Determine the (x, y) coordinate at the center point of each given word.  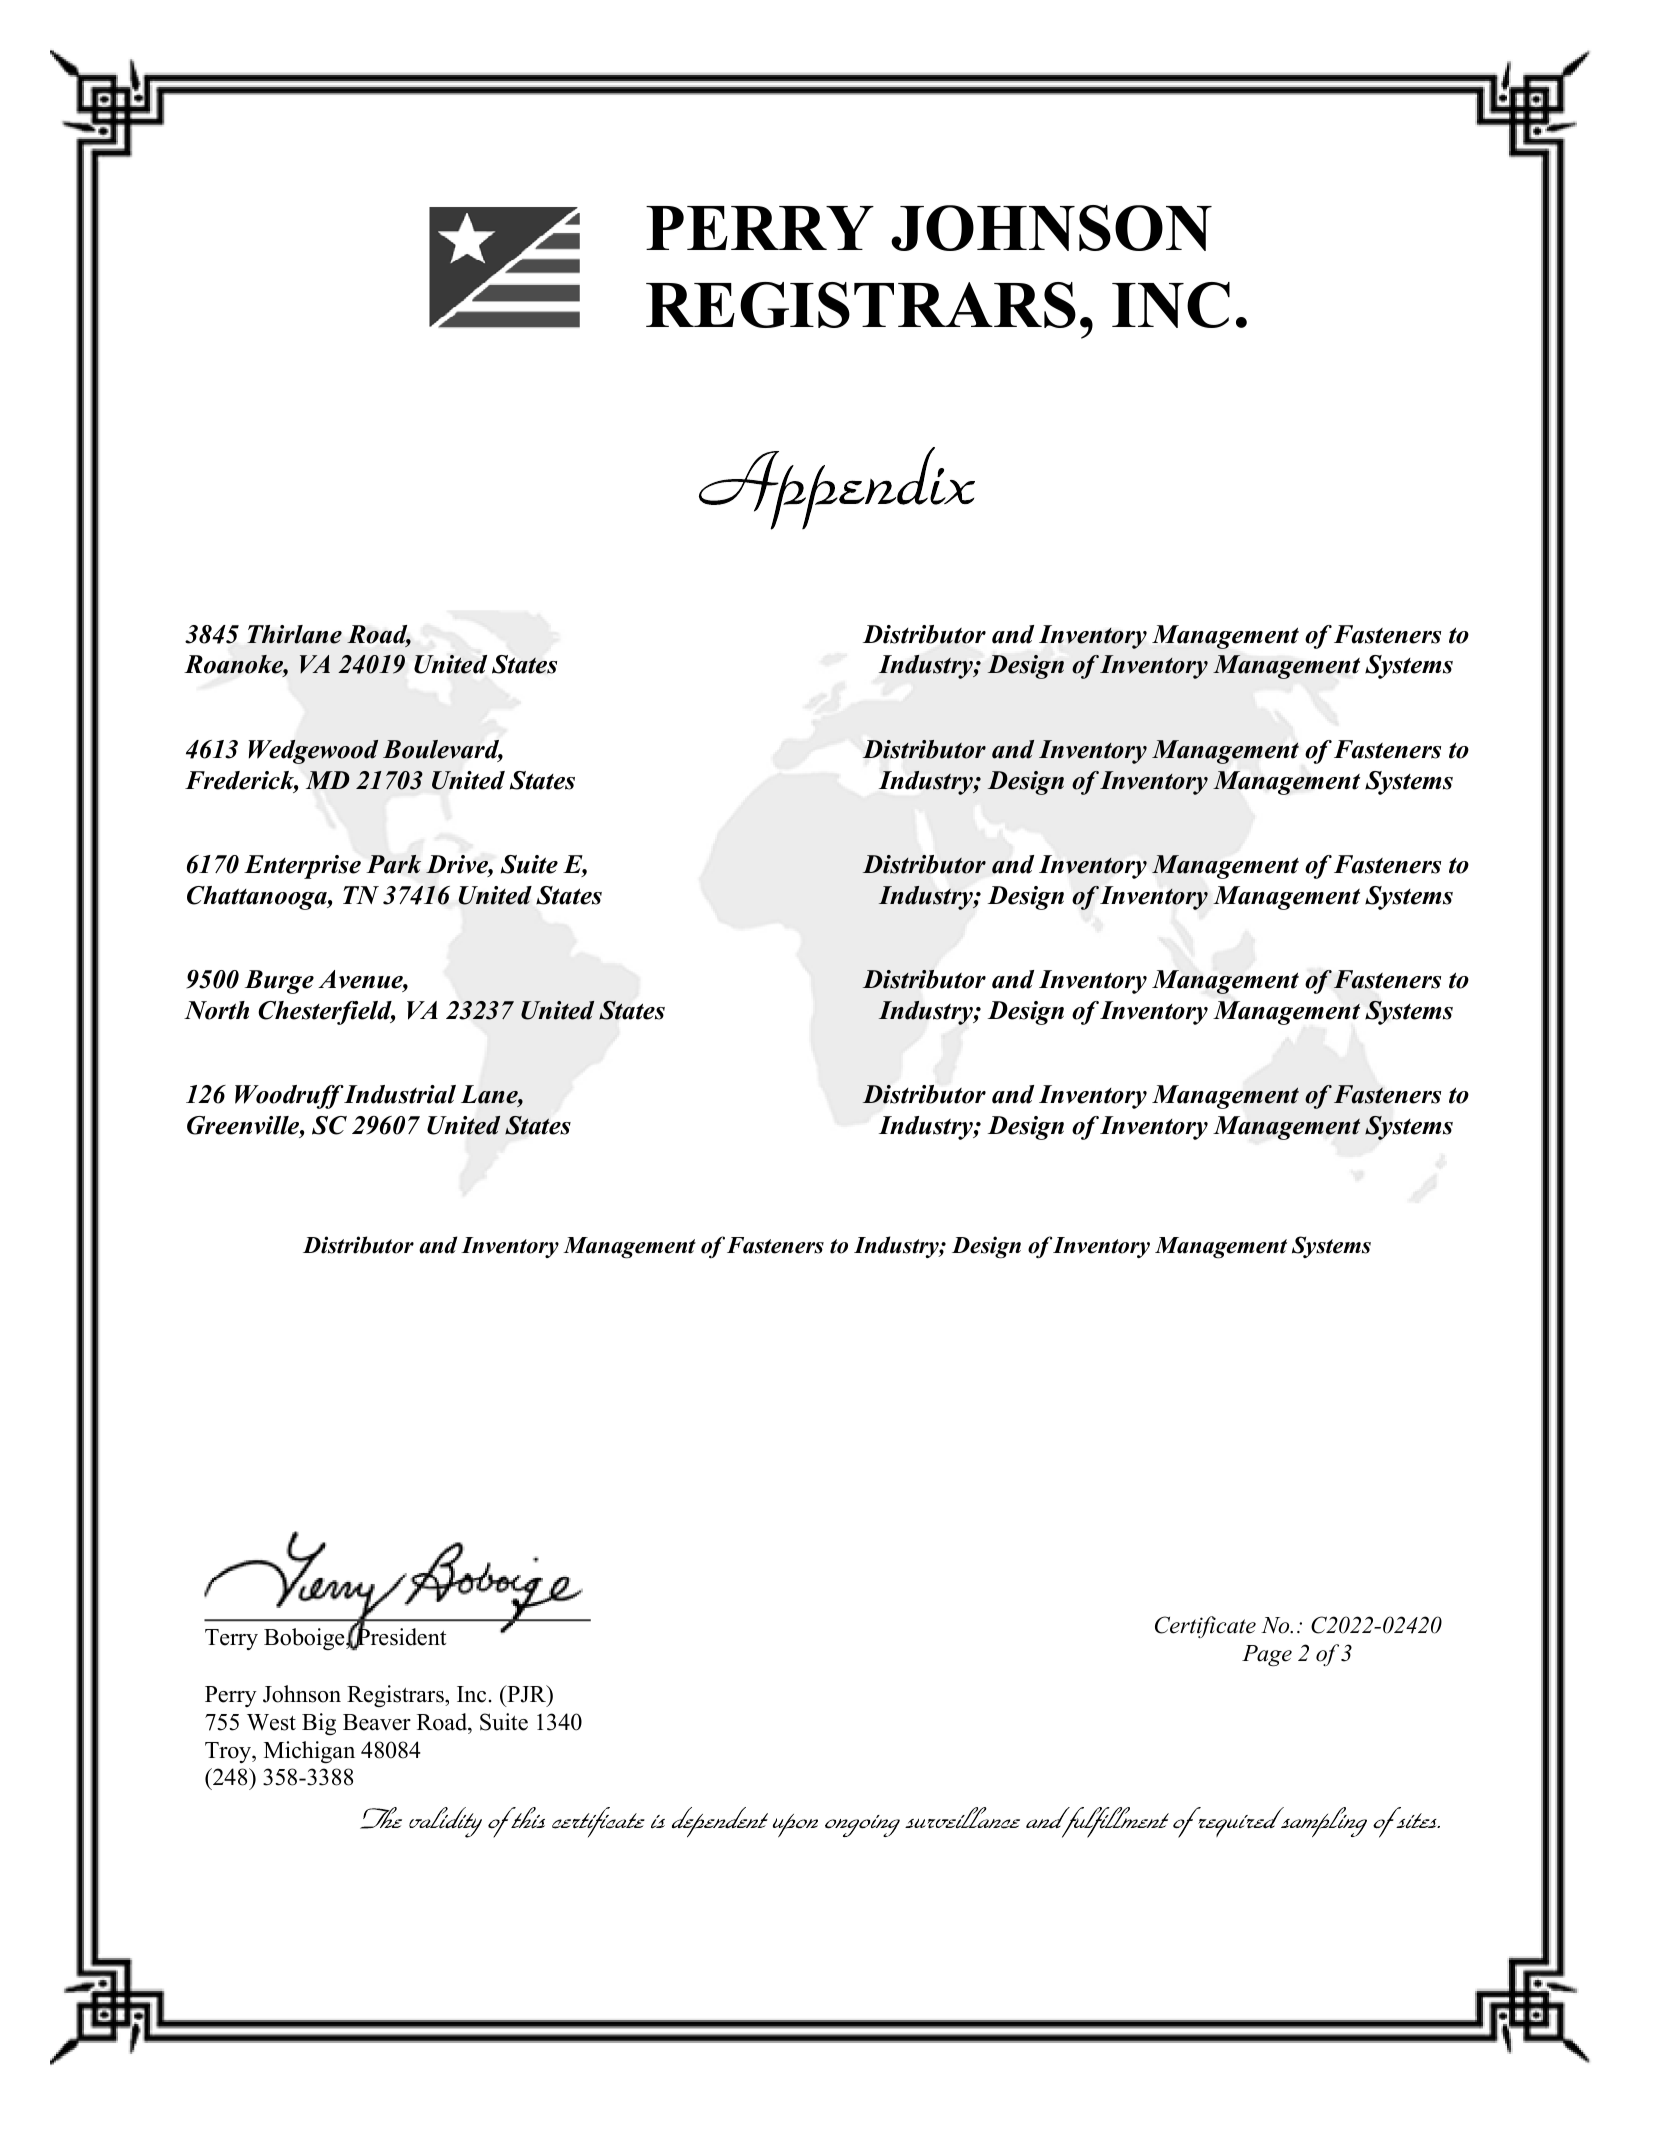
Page (1267, 1656)
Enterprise (302, 867)
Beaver (377, 1722)
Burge (279, 982)
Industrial (399, 1094)
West (271, 1722)
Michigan (309, 1752)
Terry (231, 1639)
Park (394, 864)
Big (319, 1724)
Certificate (1205, 1627)
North (216, 1010)
